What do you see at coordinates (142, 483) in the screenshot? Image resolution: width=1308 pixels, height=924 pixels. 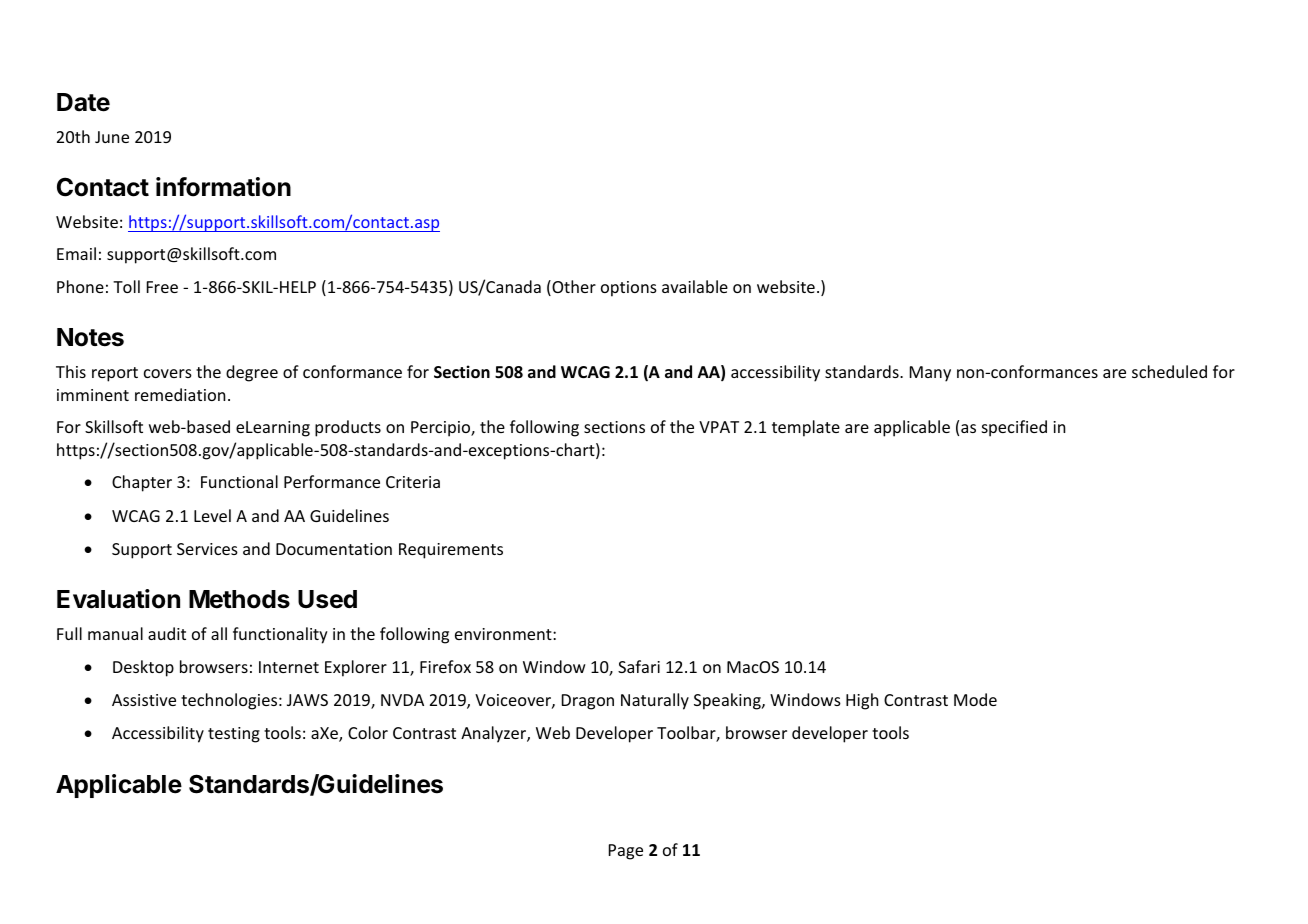 I see `Chapter` at bounding box center [142, 483].
